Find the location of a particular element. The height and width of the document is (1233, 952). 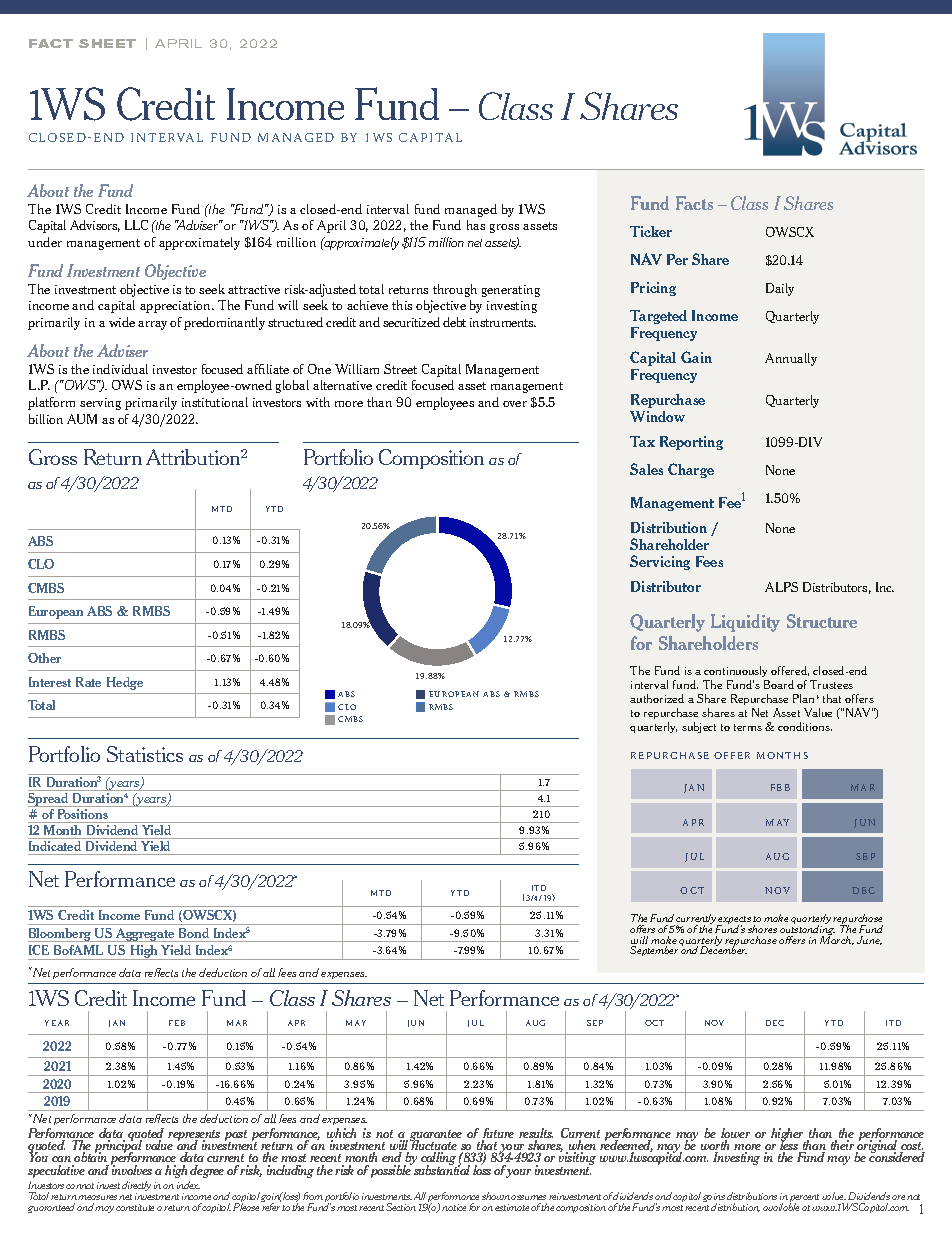

Daily is located at coordinates (780, 289).
